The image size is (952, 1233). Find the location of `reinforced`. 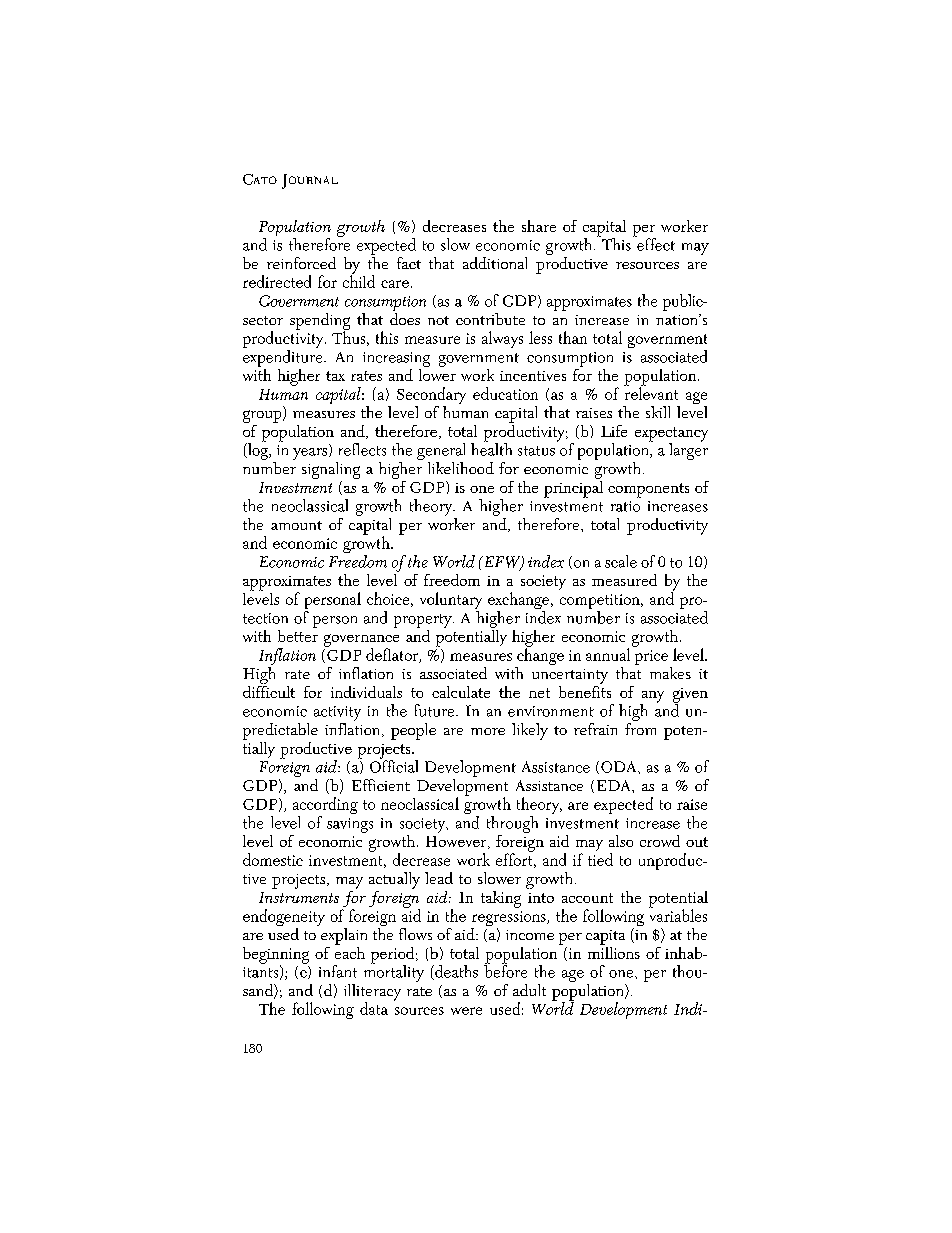

reinforced is located at coordinates (301, 263).
